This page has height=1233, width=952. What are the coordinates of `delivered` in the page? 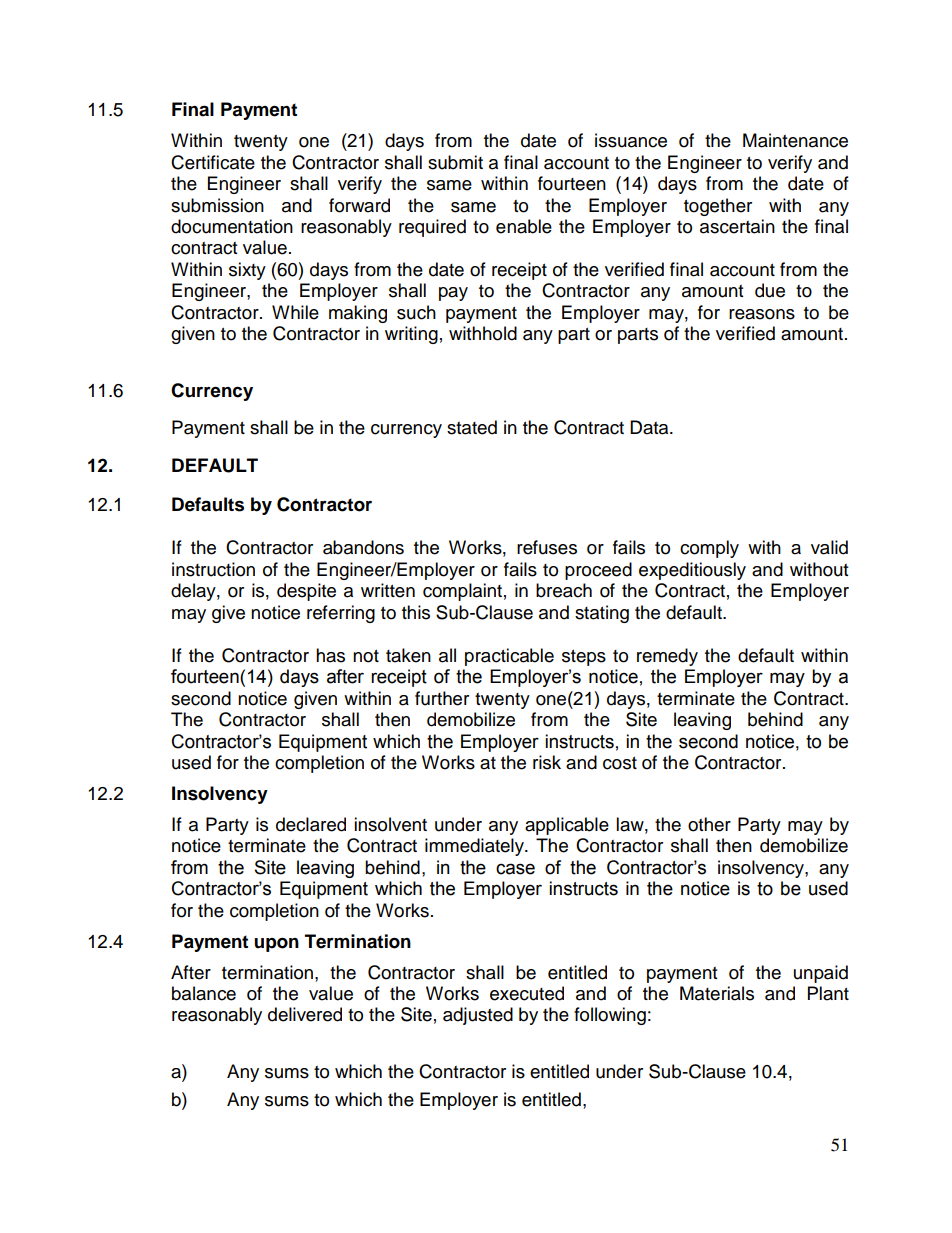 It's located at (305, 1014).
